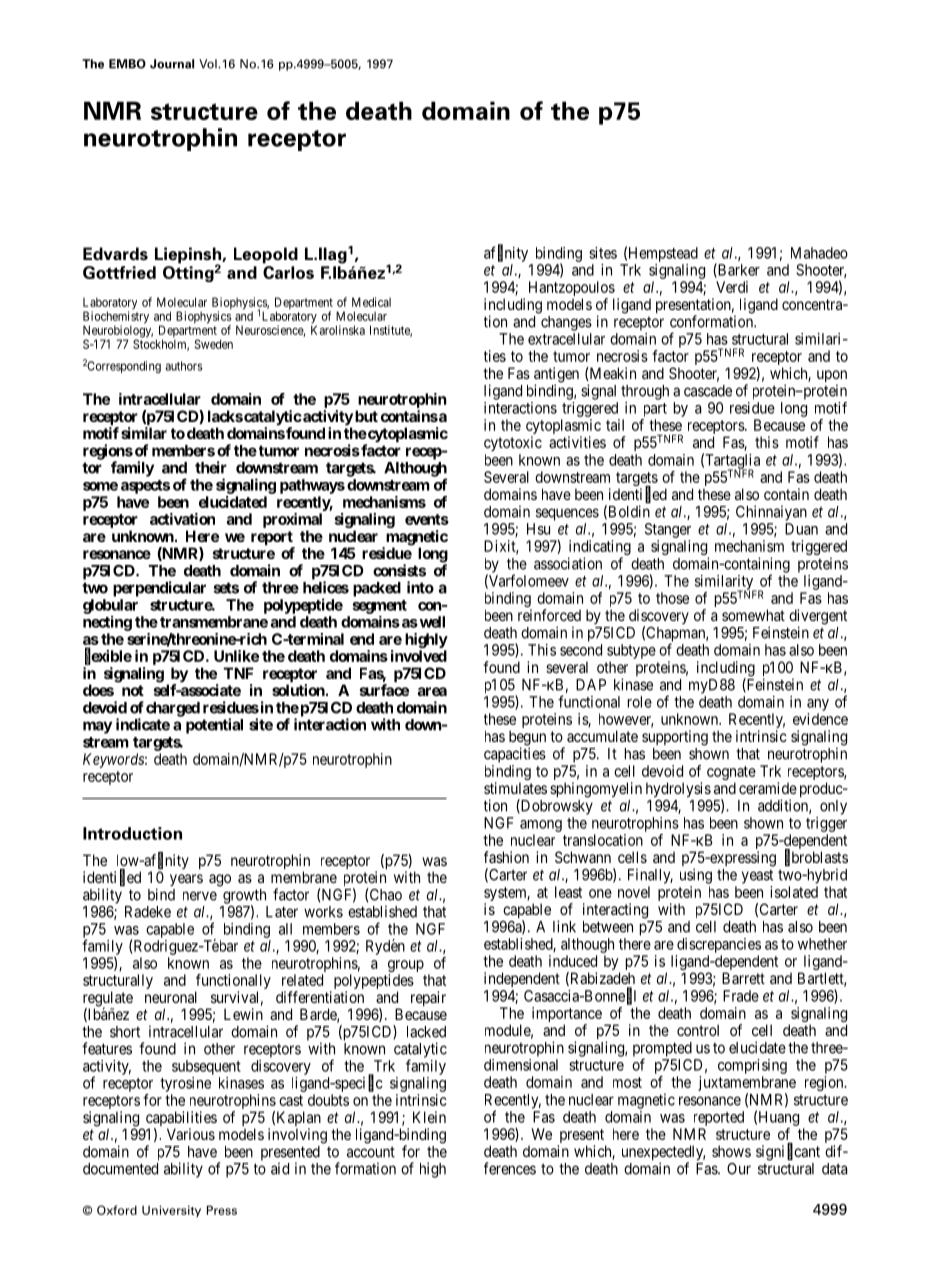  I want to click on cascade, so click(708, 391).
